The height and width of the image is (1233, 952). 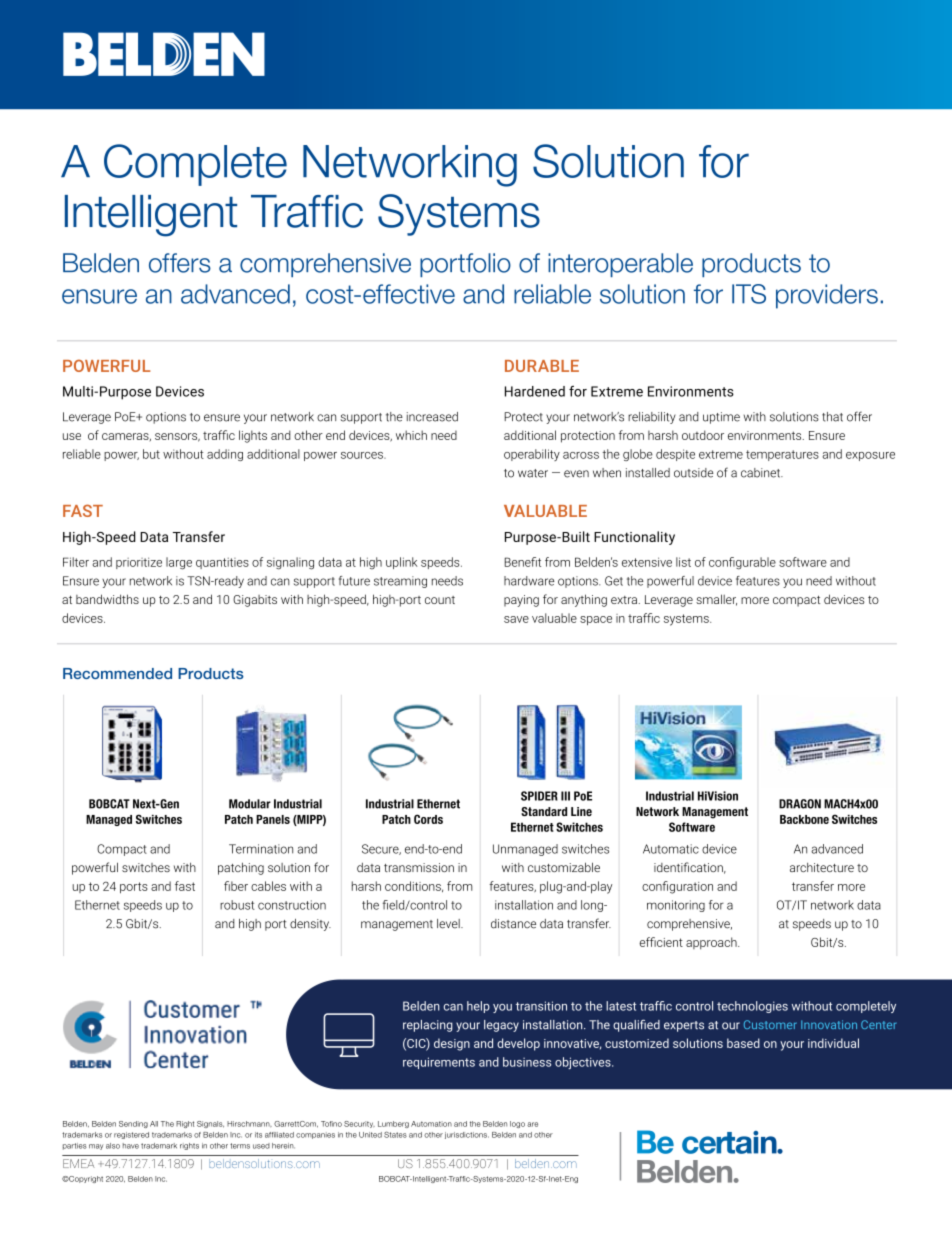 I want to click on DURABLE, so click(x=542, y=366).
